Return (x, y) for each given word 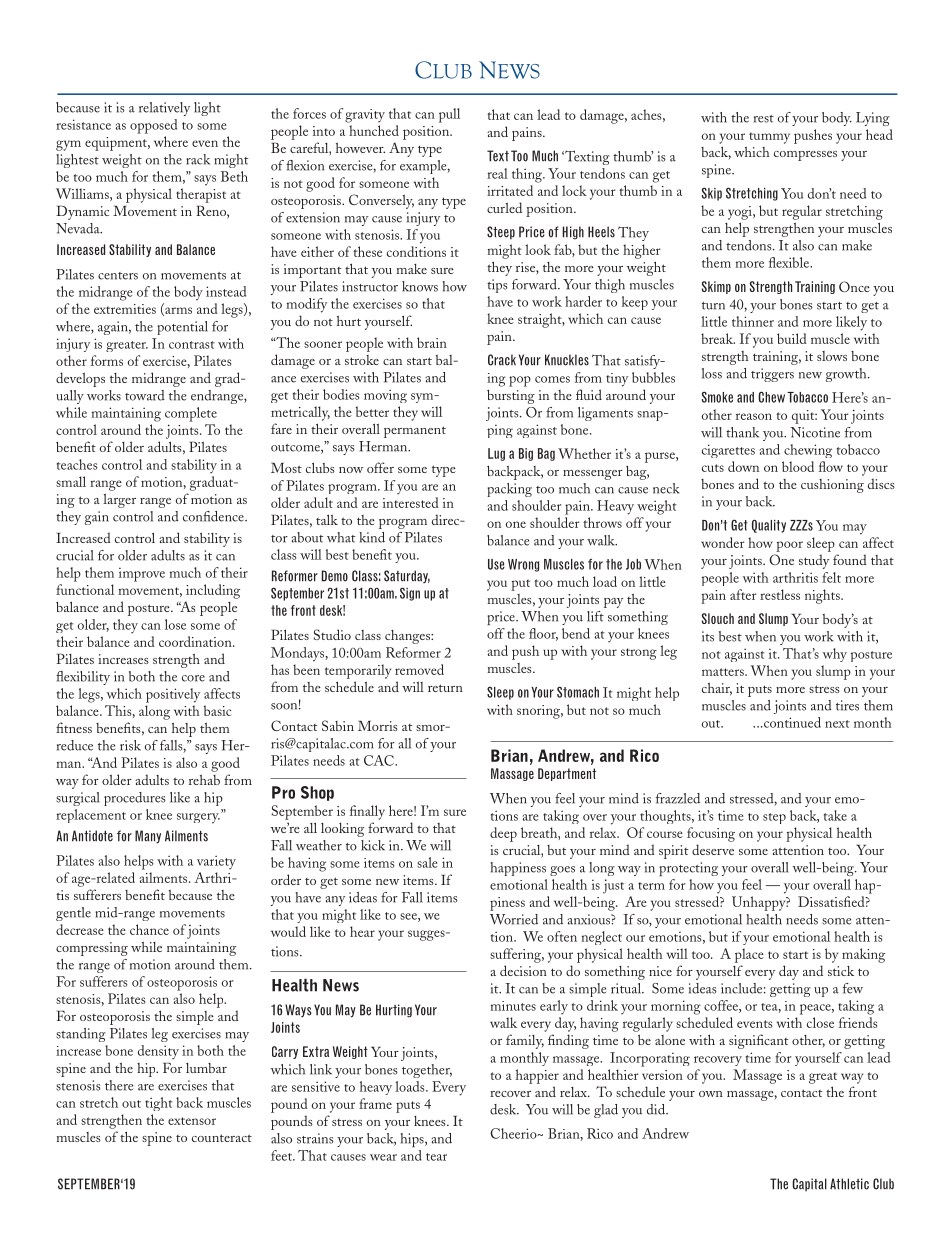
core (193, 678)
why (835, 655)
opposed (153, 126)
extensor (192, 1121)
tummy (769, 138)
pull (449, 115)
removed (419, 669)
